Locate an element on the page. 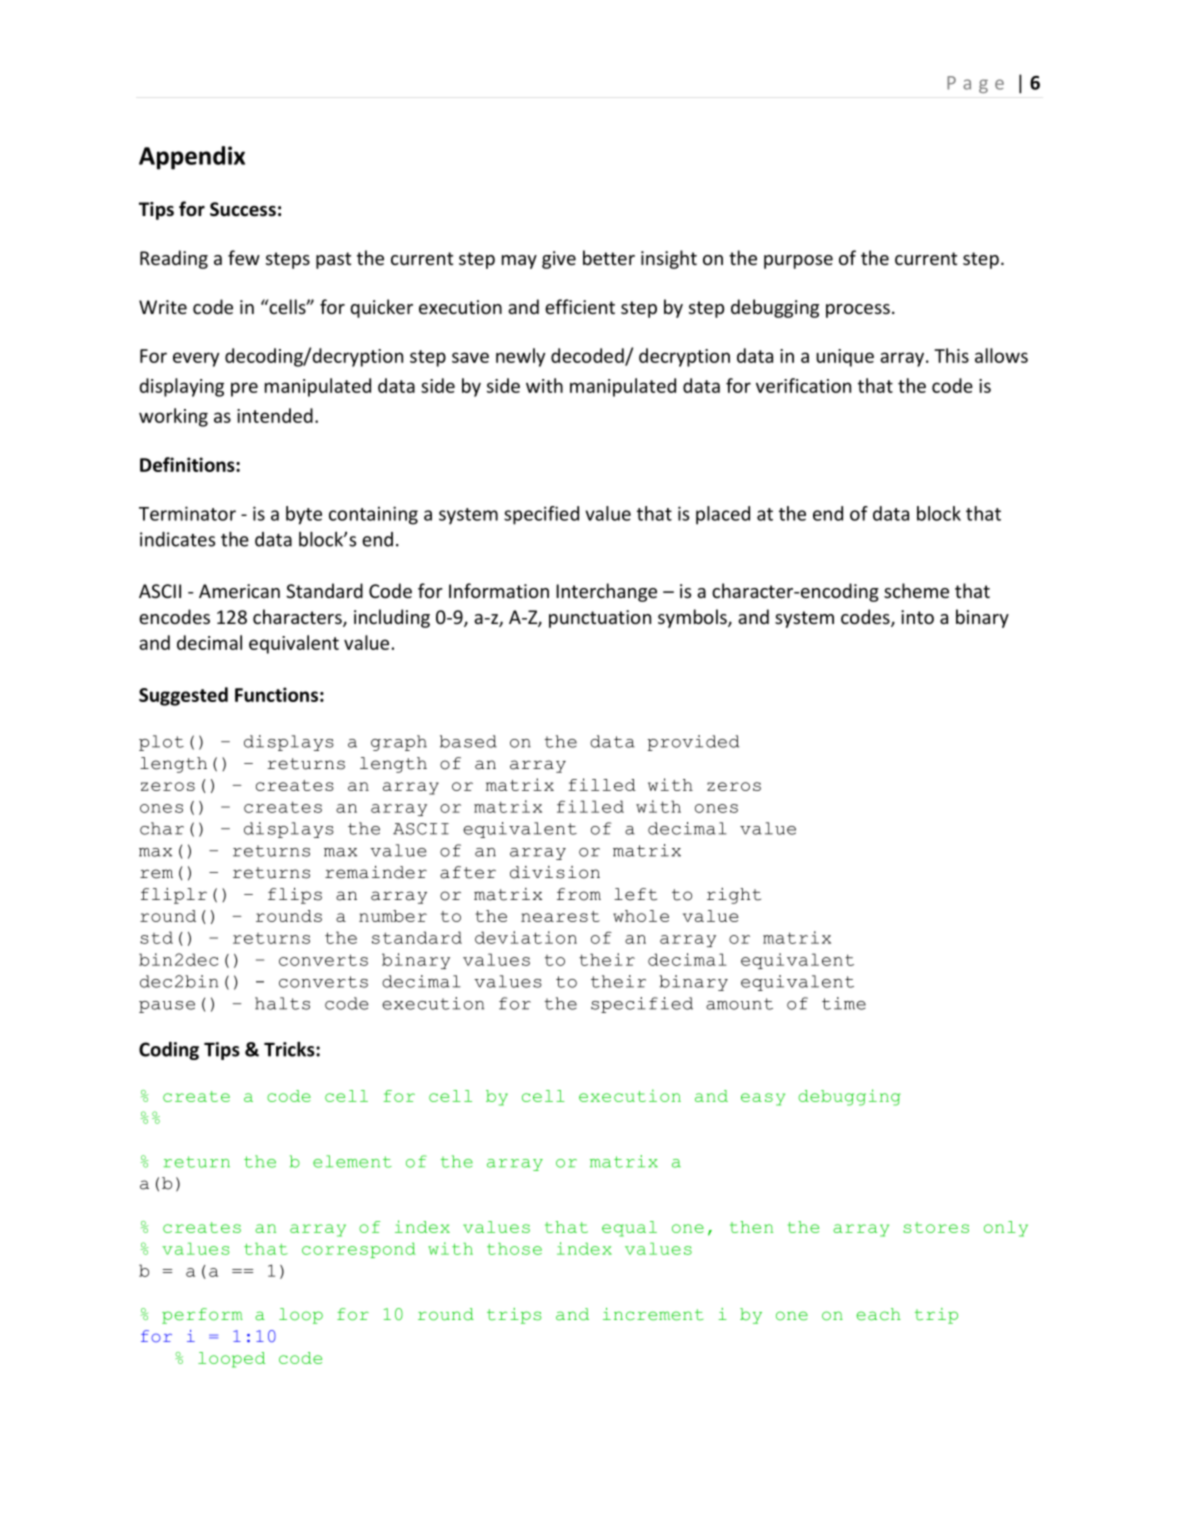  Success is located at coordinates (243, 209).
